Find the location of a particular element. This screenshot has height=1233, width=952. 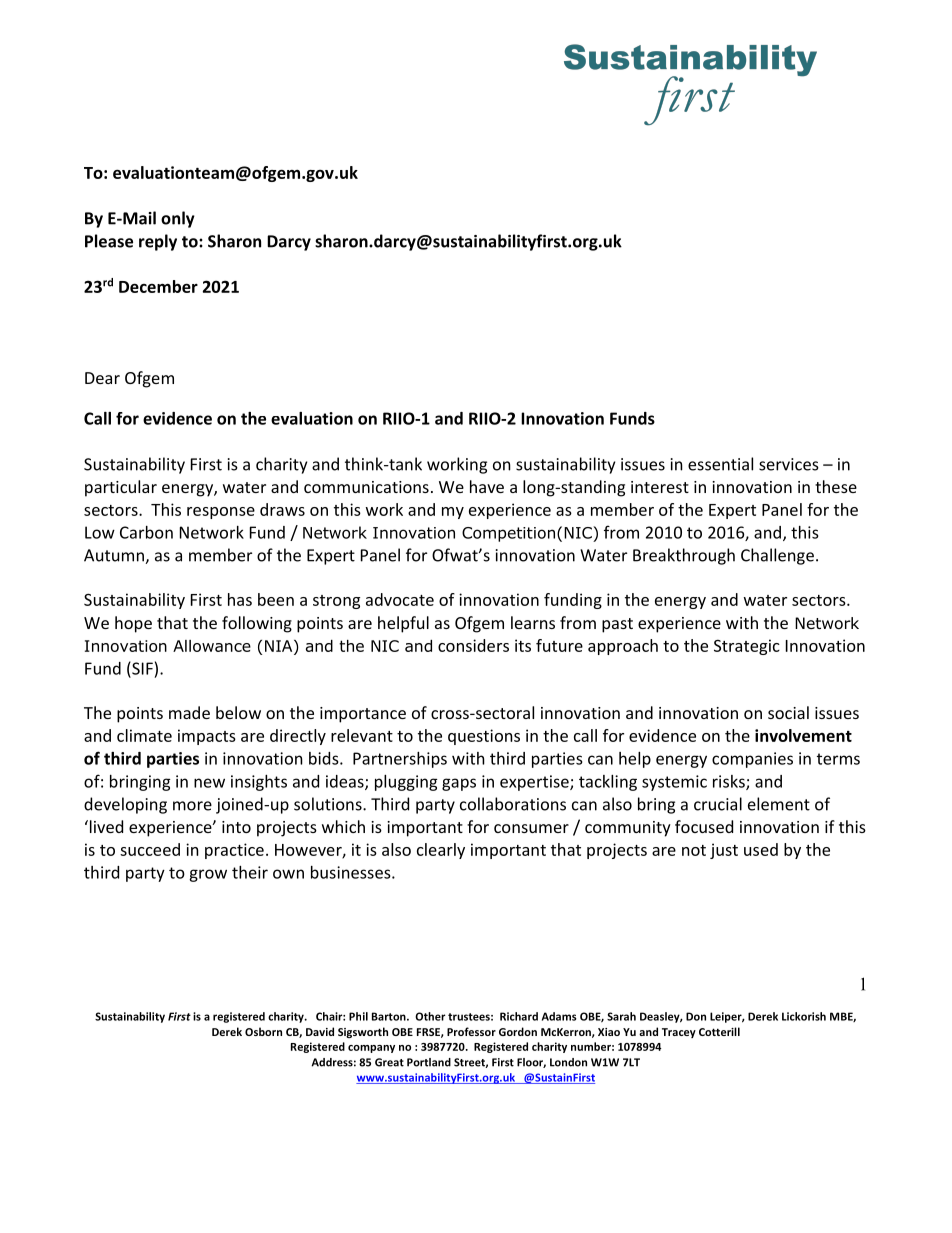

essential is located at coordinates (720, 464).
